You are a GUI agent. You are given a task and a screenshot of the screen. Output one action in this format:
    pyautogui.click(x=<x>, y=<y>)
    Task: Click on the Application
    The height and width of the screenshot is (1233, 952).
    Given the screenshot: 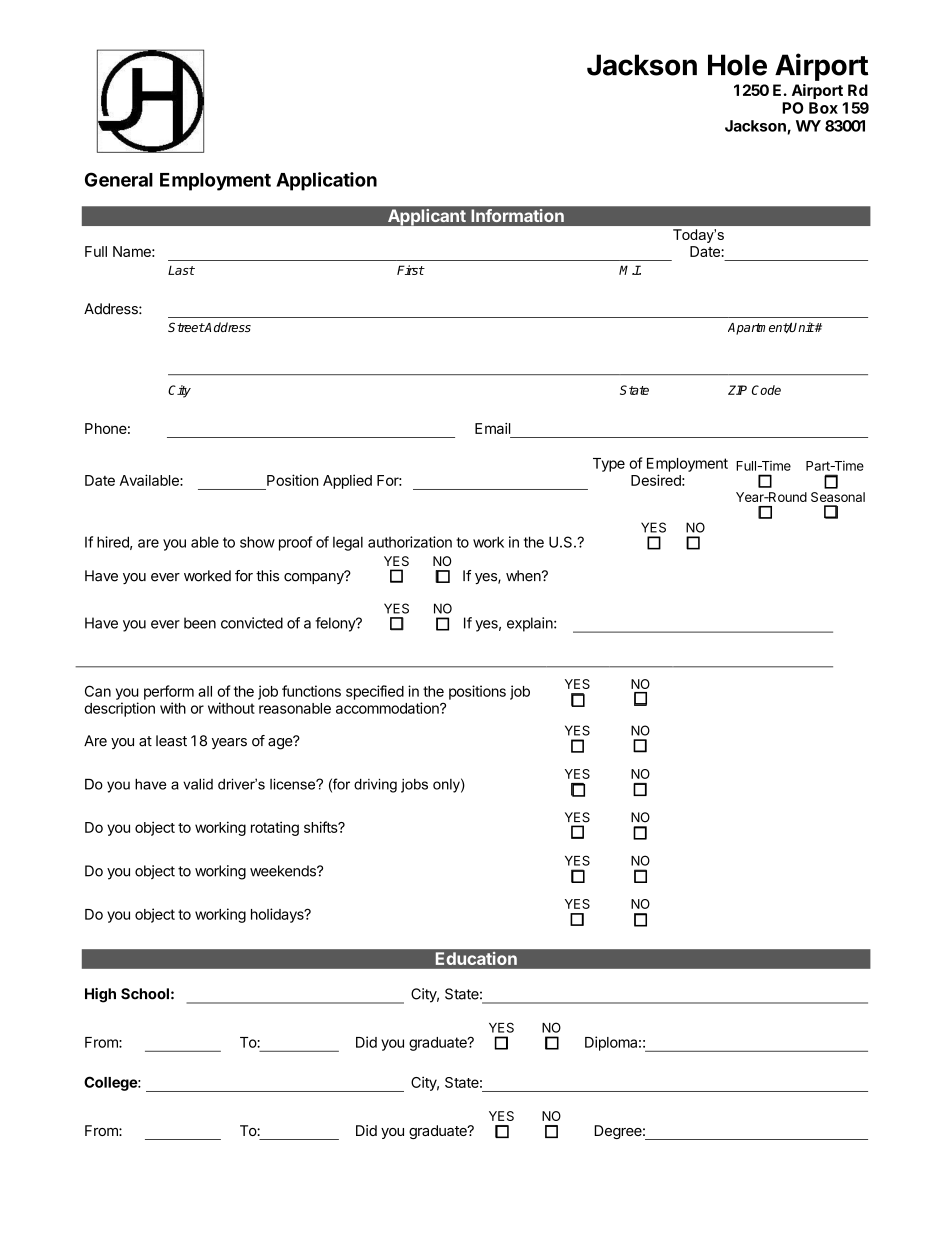 What is the action you would take?
    pyautogui.click(x=326, y=181)
